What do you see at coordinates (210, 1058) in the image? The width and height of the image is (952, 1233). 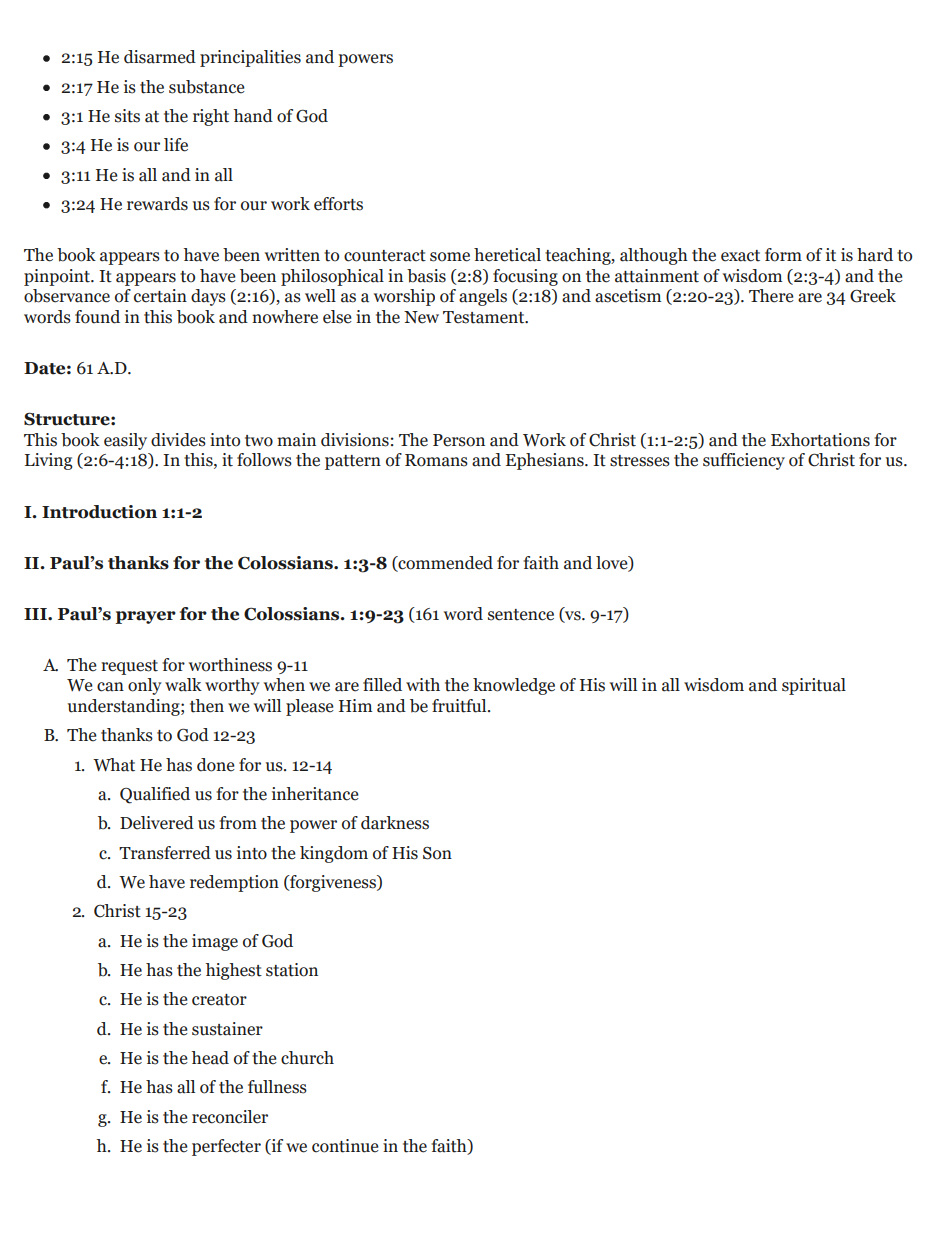 I see `head` at bounding box center [210, 1058].
